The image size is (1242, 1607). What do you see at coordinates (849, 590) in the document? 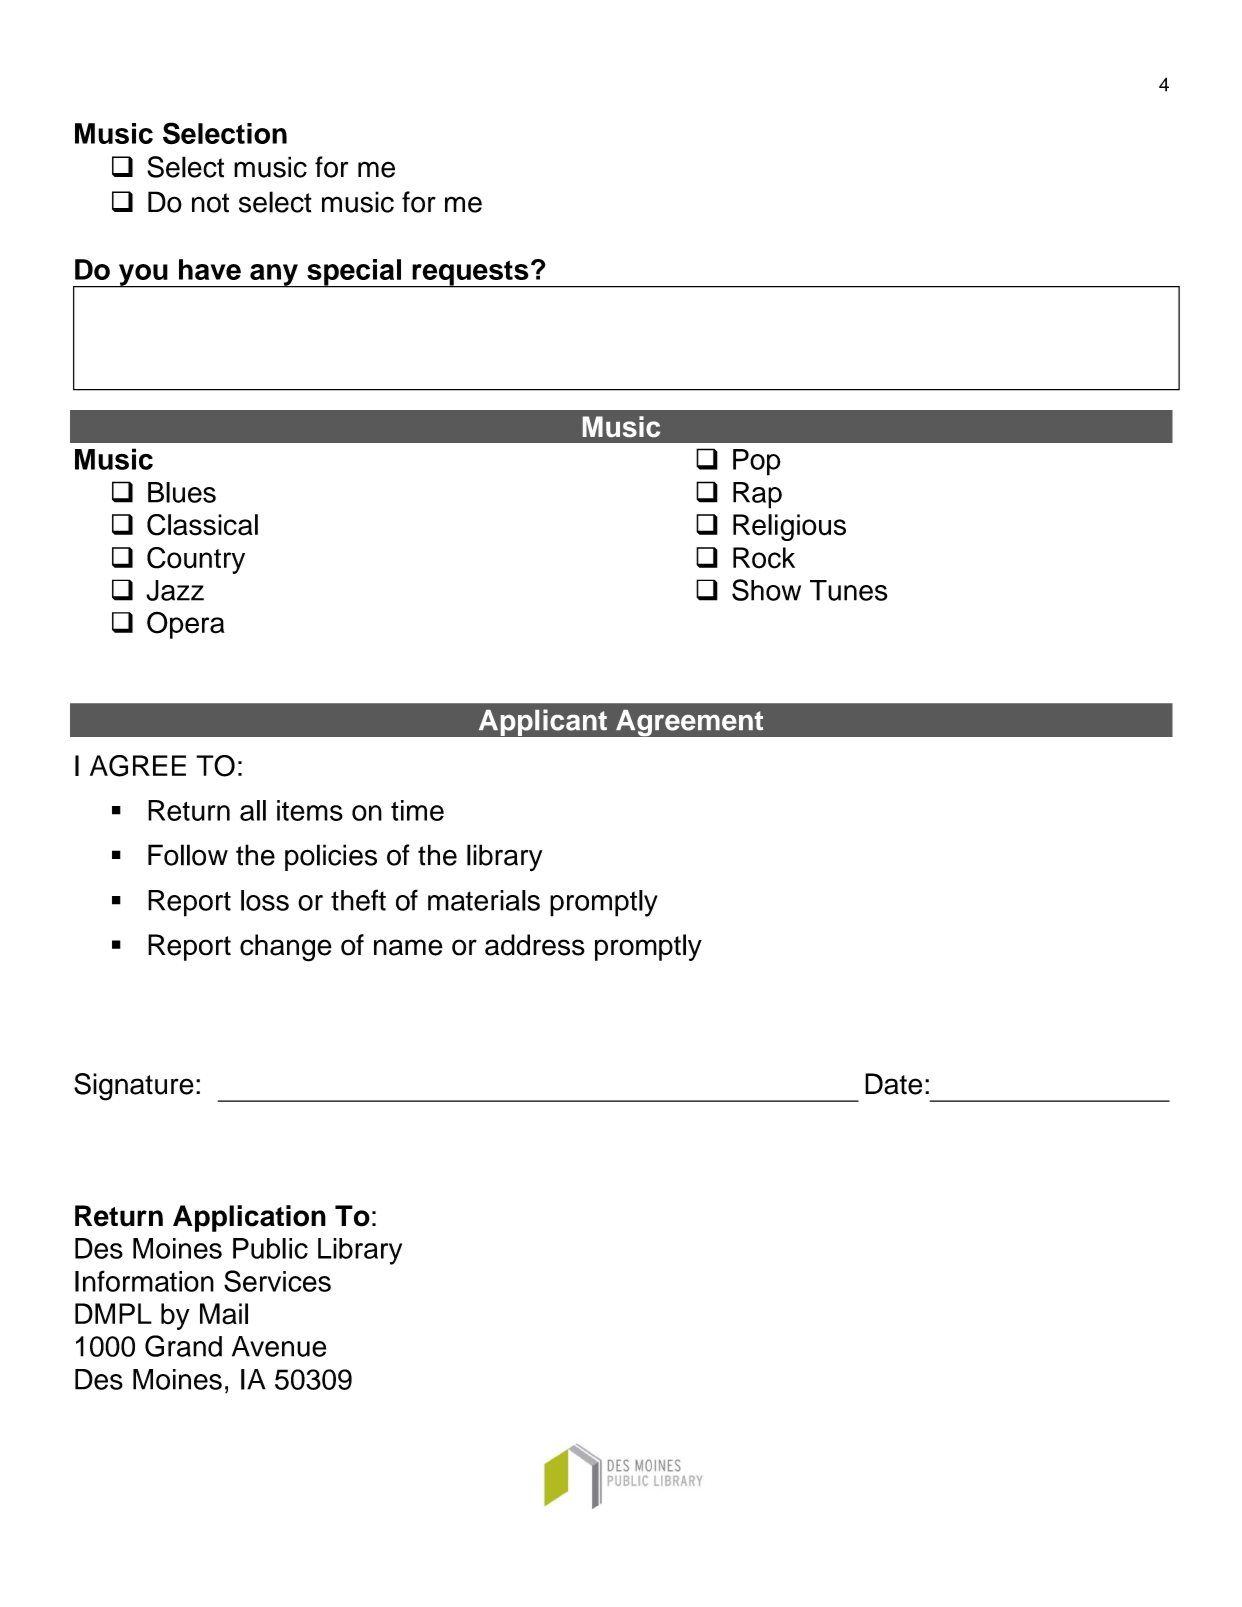
I see `Tunes` at bounding box center [849, 590].
